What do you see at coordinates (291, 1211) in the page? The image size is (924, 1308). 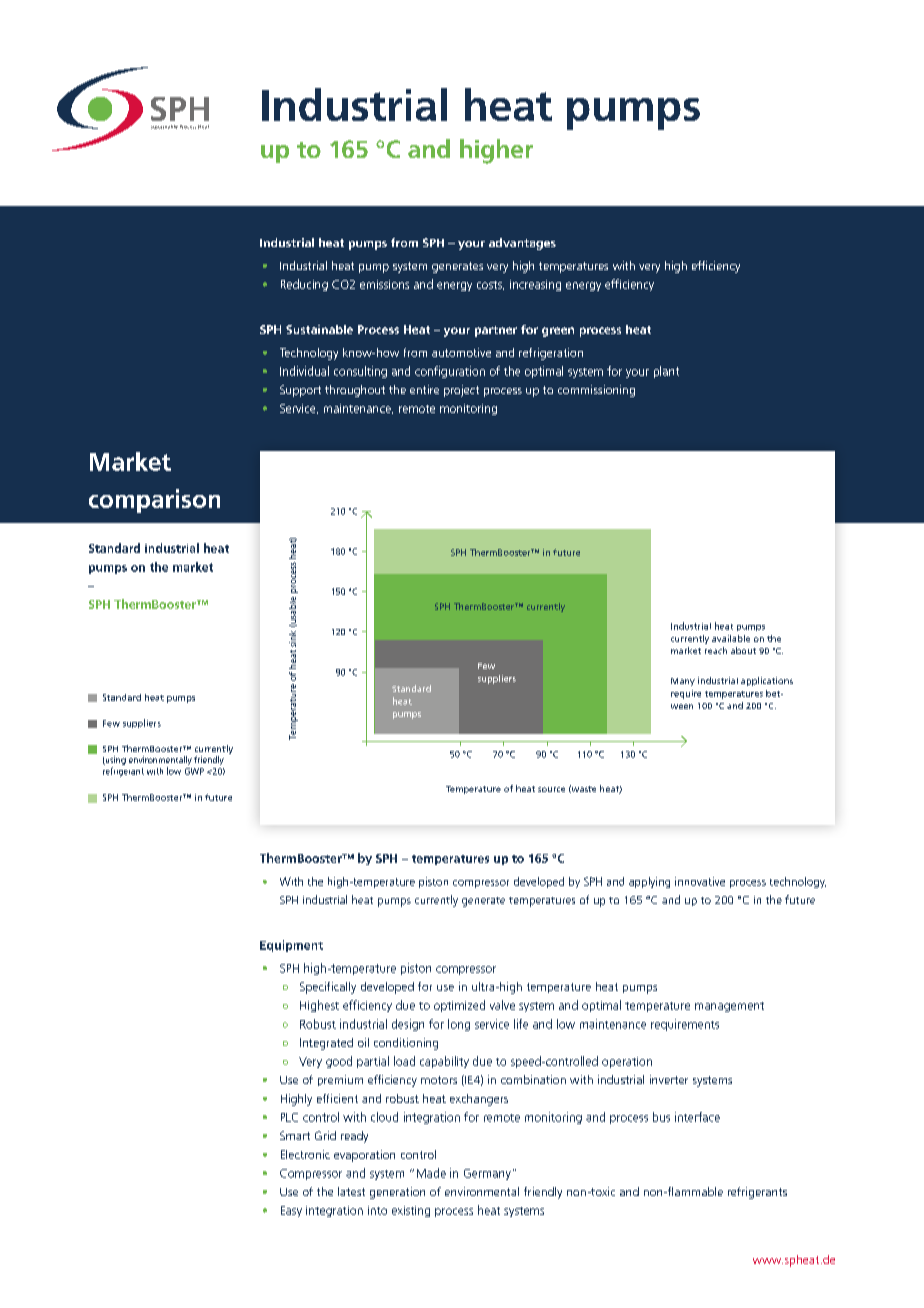 I see `Easy` at bounding box center [291, 1211].
